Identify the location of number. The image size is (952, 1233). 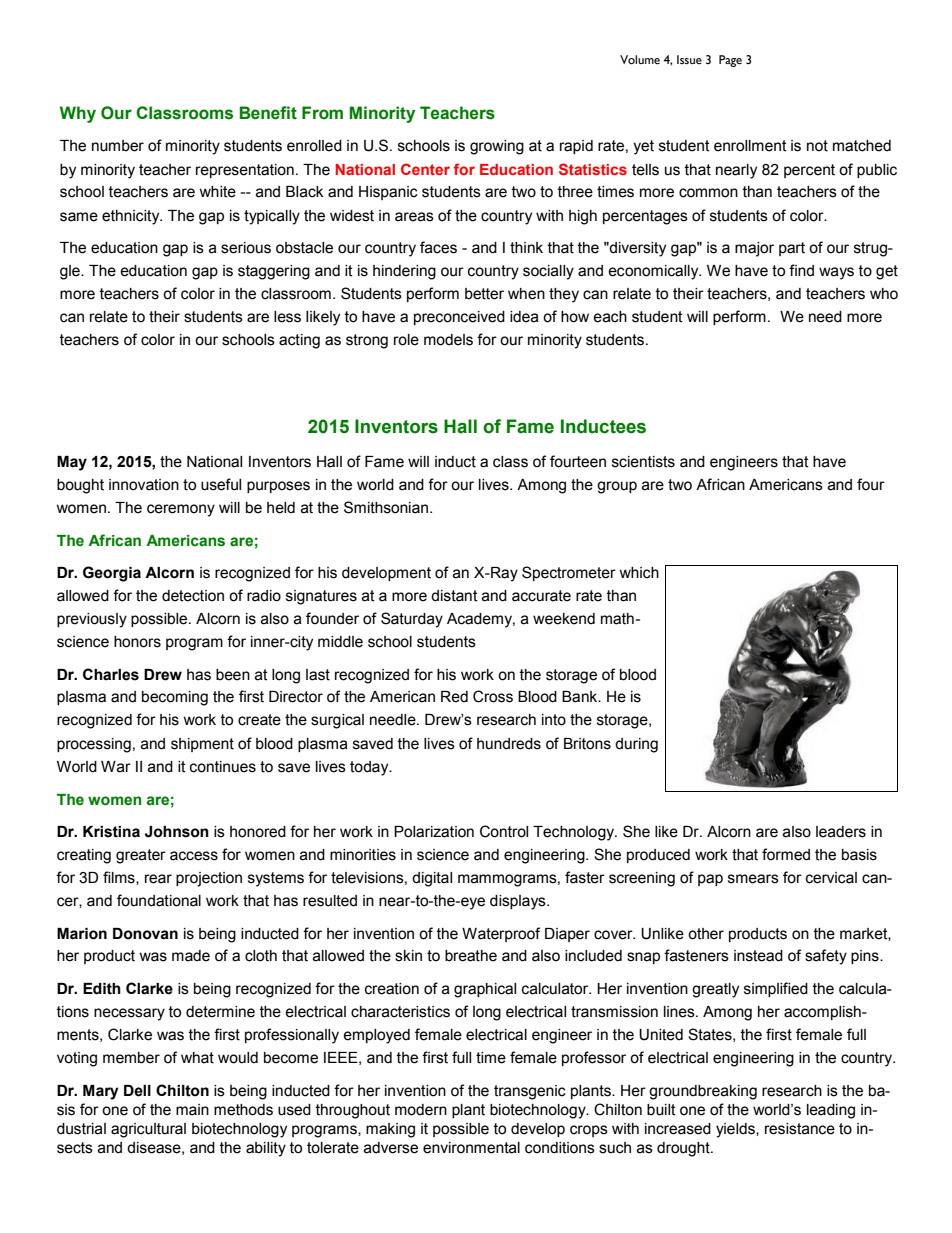
(118, 146).
